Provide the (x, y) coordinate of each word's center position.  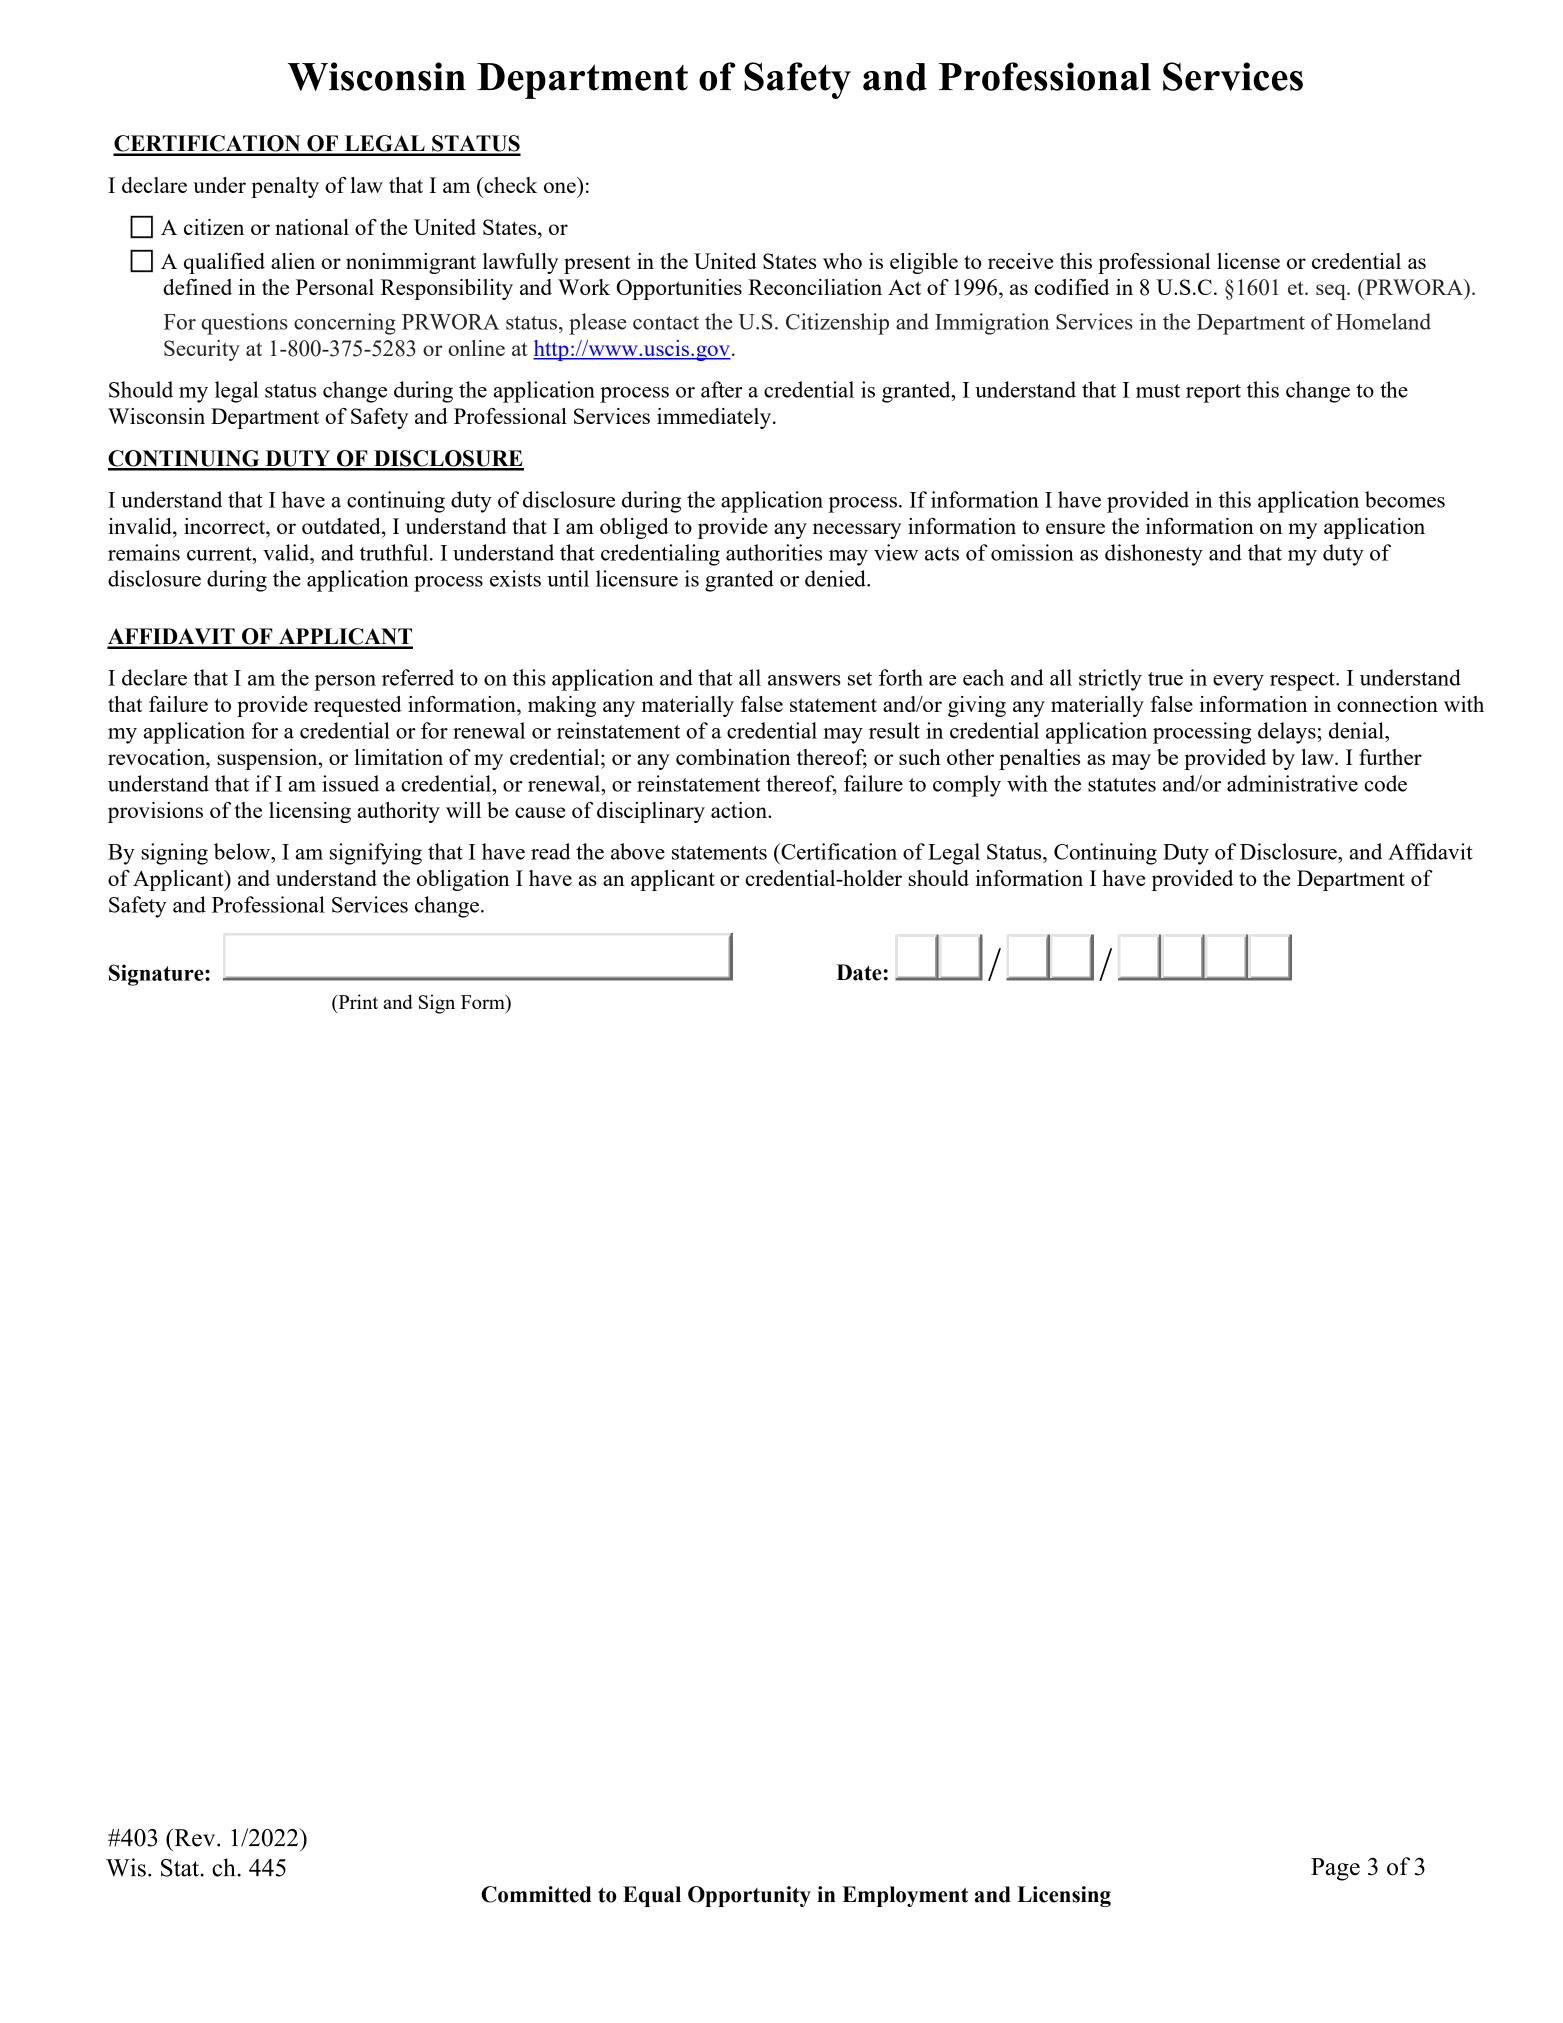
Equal (652, 1896)
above (638, 851)
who (842, 261)
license (1248, 261)
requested (358, 706)
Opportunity (749, 1896)
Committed (536, 1894)
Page (1335, 1869)
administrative (1292, 783)
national (312, 227)
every (1238, 683)
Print (357, 1003)
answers (804, 680)
